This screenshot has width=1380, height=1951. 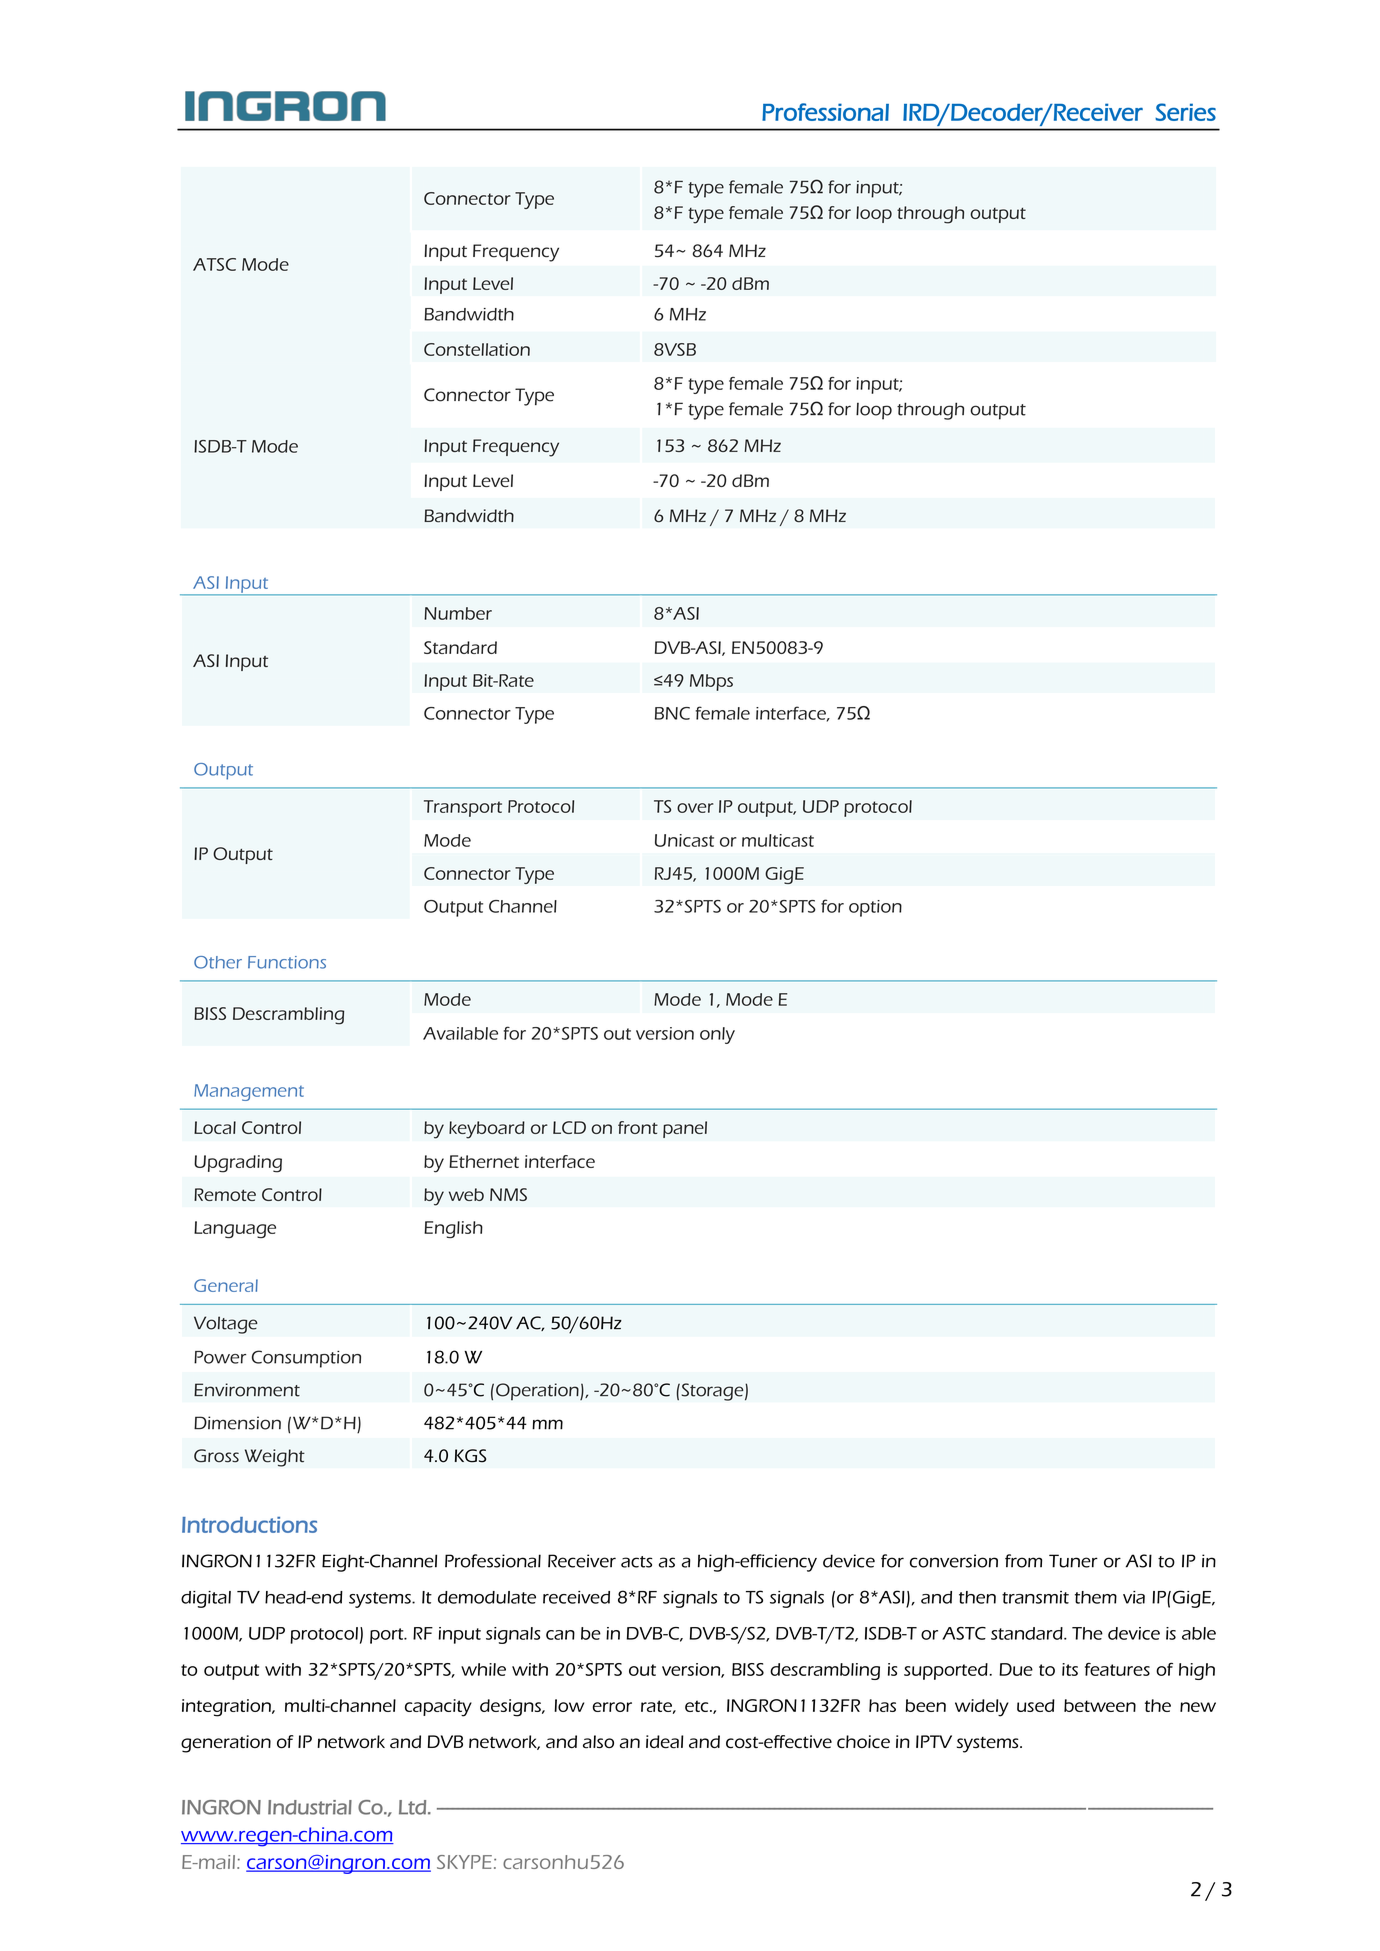 I want to click on Series, so click(x=1185, y=112).
